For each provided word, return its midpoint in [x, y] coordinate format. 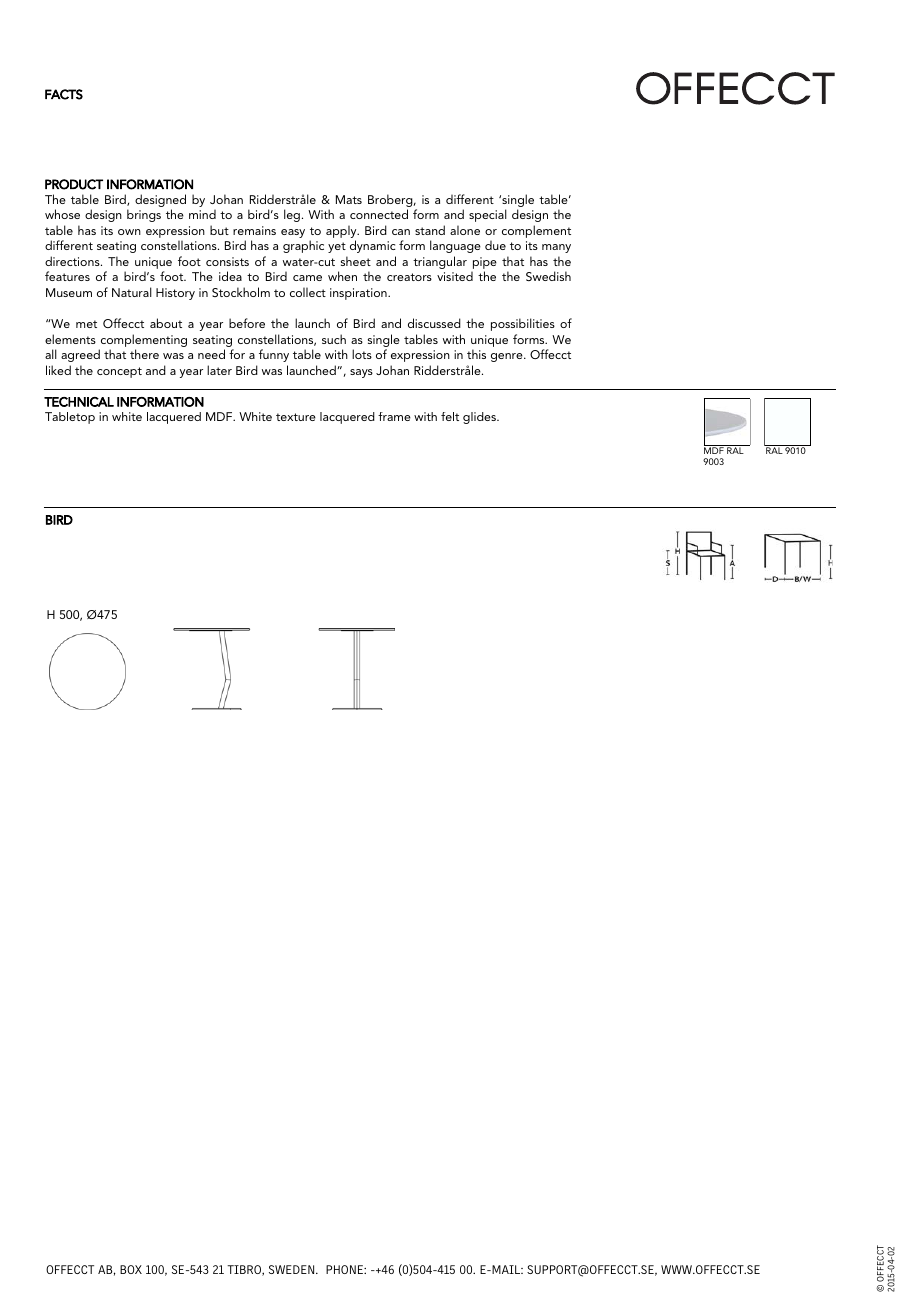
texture [296, 417]
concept [119, 372]
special [488, 215]
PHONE [345, 1269]
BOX [131, 1269]
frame [394, 416]
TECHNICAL [79, 402]
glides [480, 418]
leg [292, 215]
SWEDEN [293, 1269]
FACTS [64, 94]
